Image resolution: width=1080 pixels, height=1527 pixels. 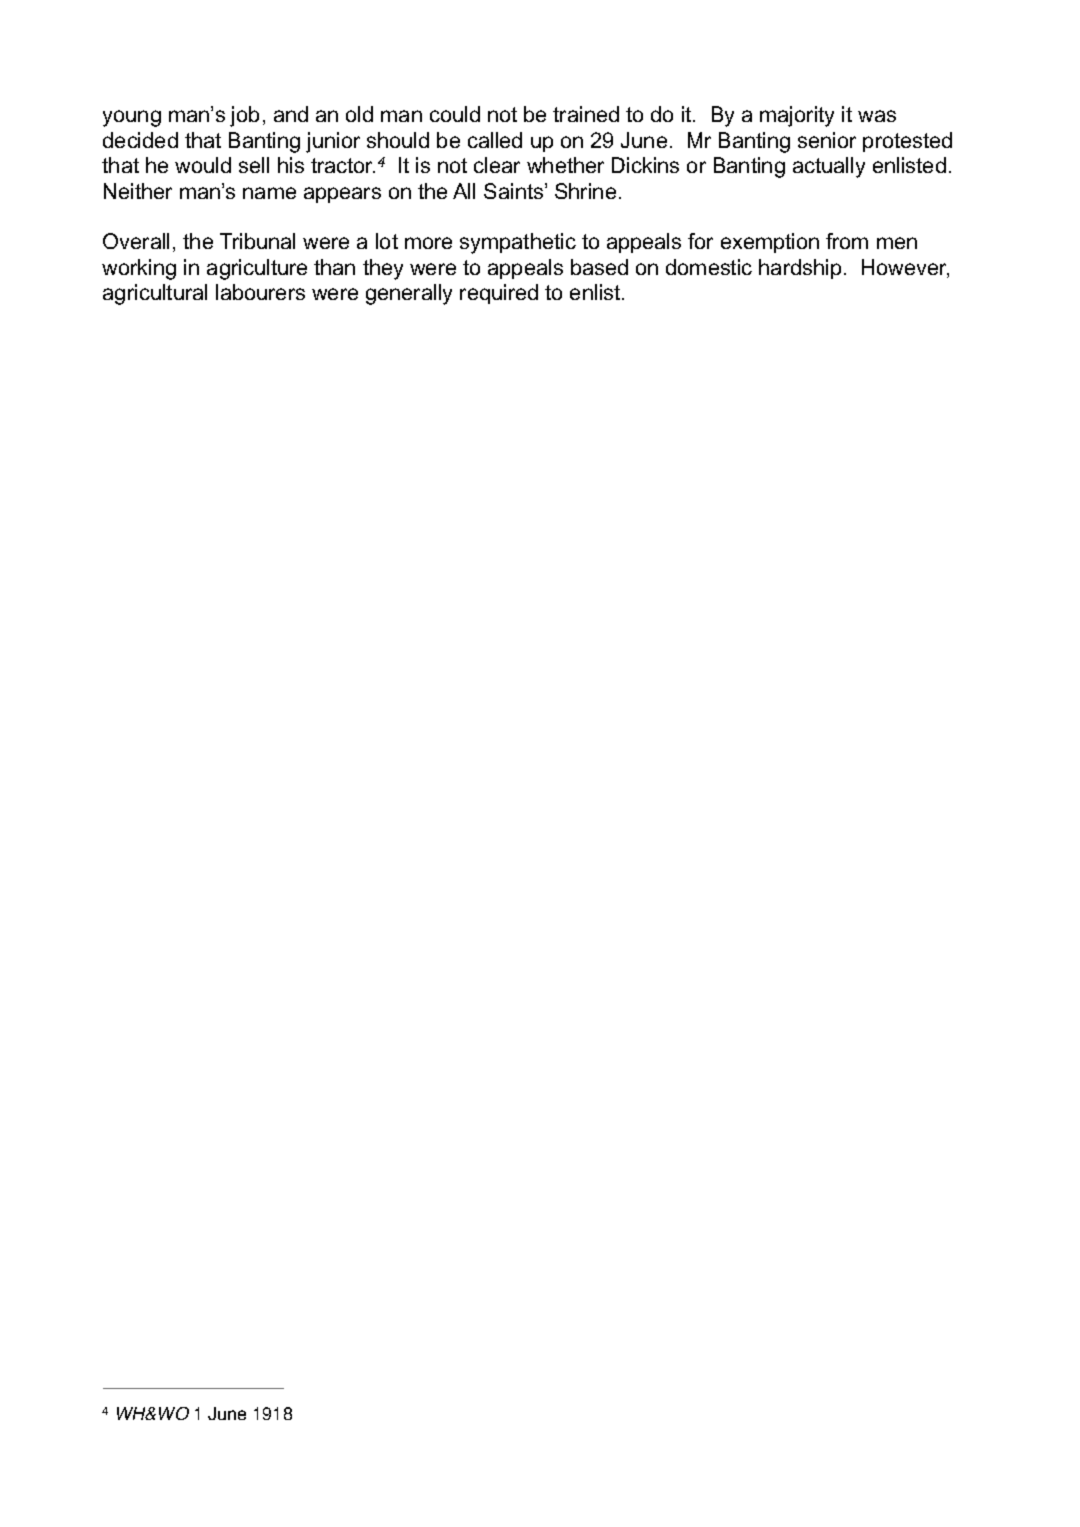 What do you see at coordinates (797, 116) in the screenshot?
I see `majority` at bounding box center [797, 116].
